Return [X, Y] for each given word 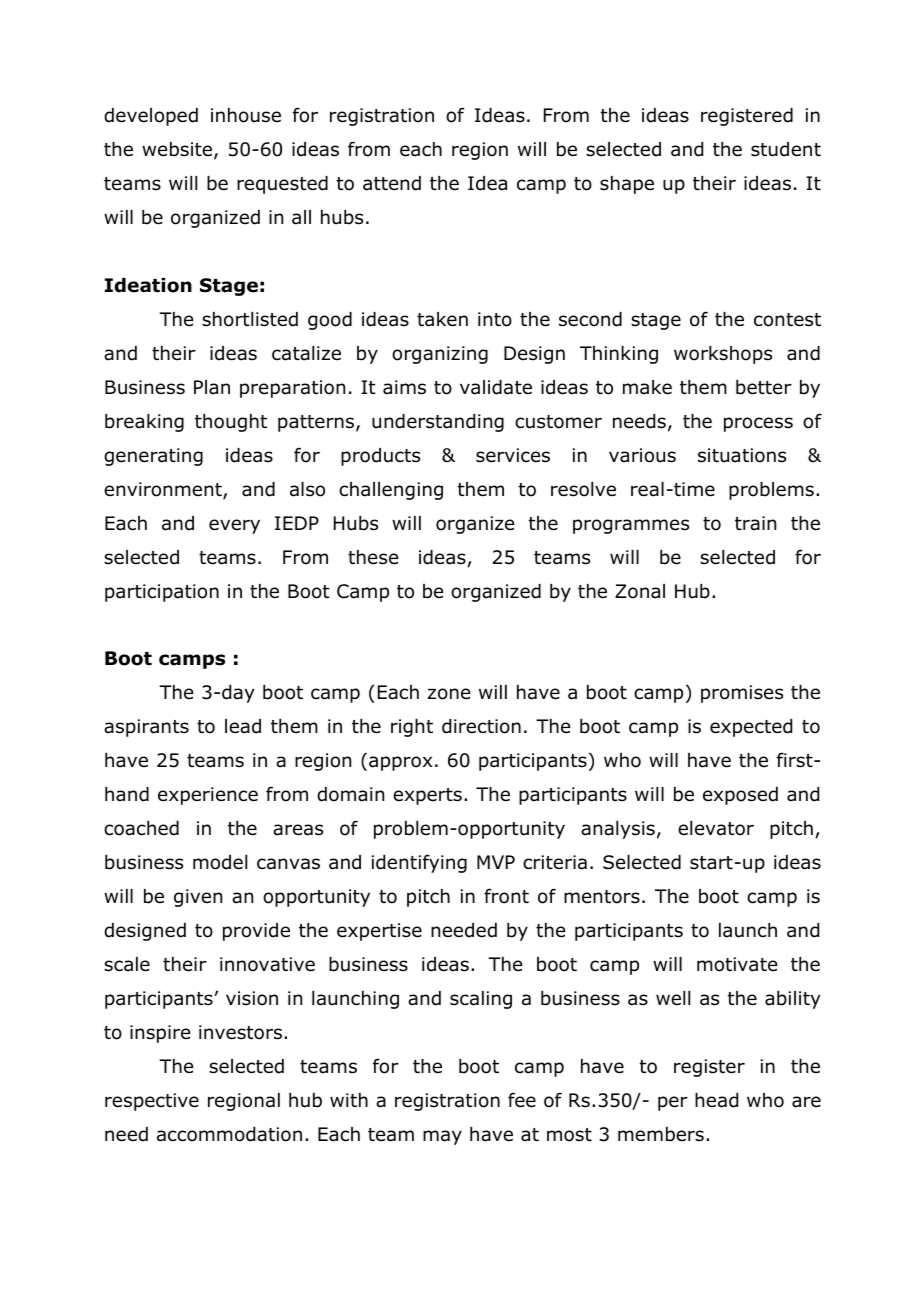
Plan [212, 387]
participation [162, 593]
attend [392, 183]
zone [449, 694]
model [220, 862]
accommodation [229, 1134]
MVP [496, 862]
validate [496, 387]
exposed [740, 796]
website [177, 149]
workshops [723, 355]
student [786, 149]
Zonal [640, 591]
